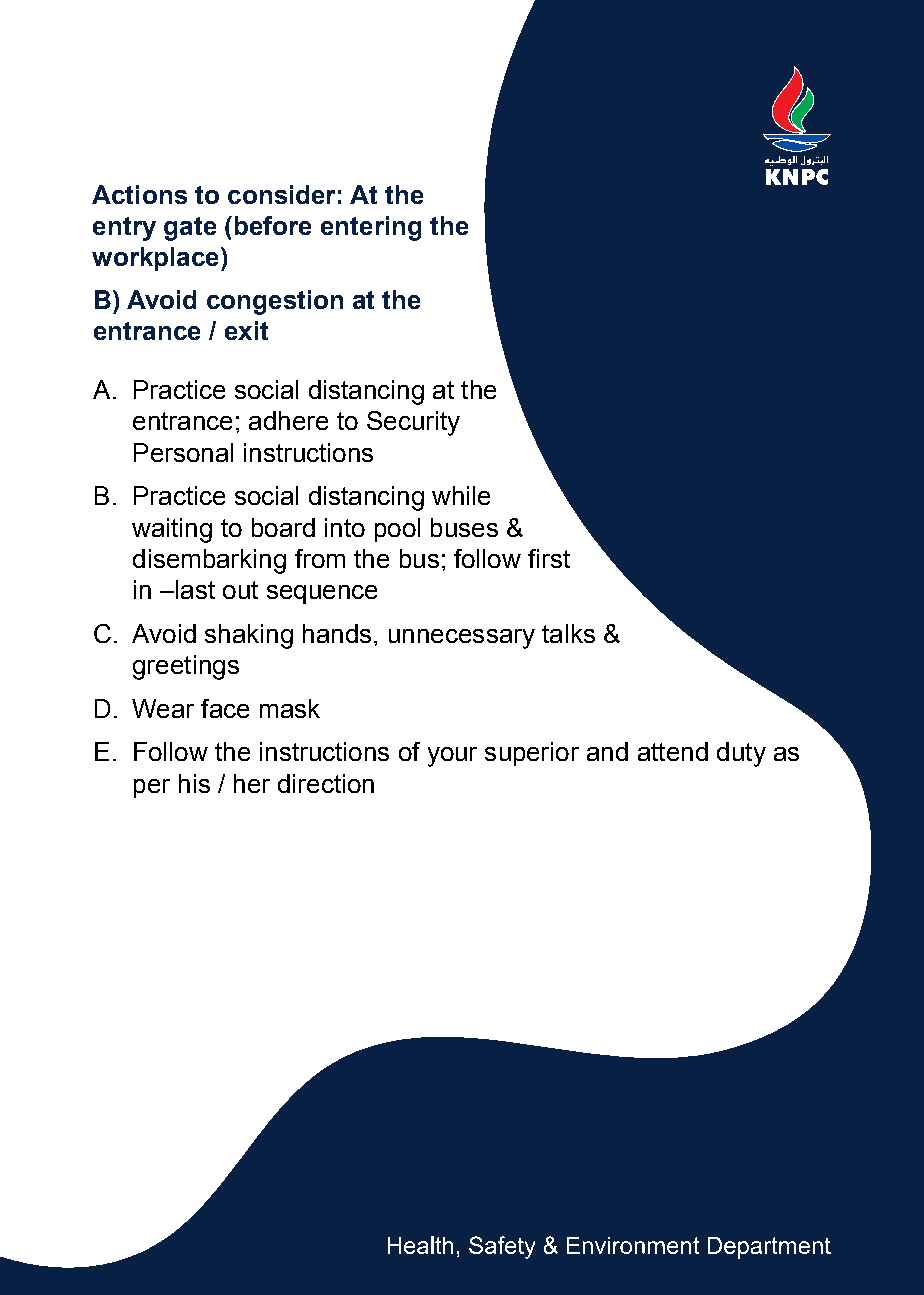 This screenshot has height=1295, width=924. I want to click on your, so click(452, 757).
